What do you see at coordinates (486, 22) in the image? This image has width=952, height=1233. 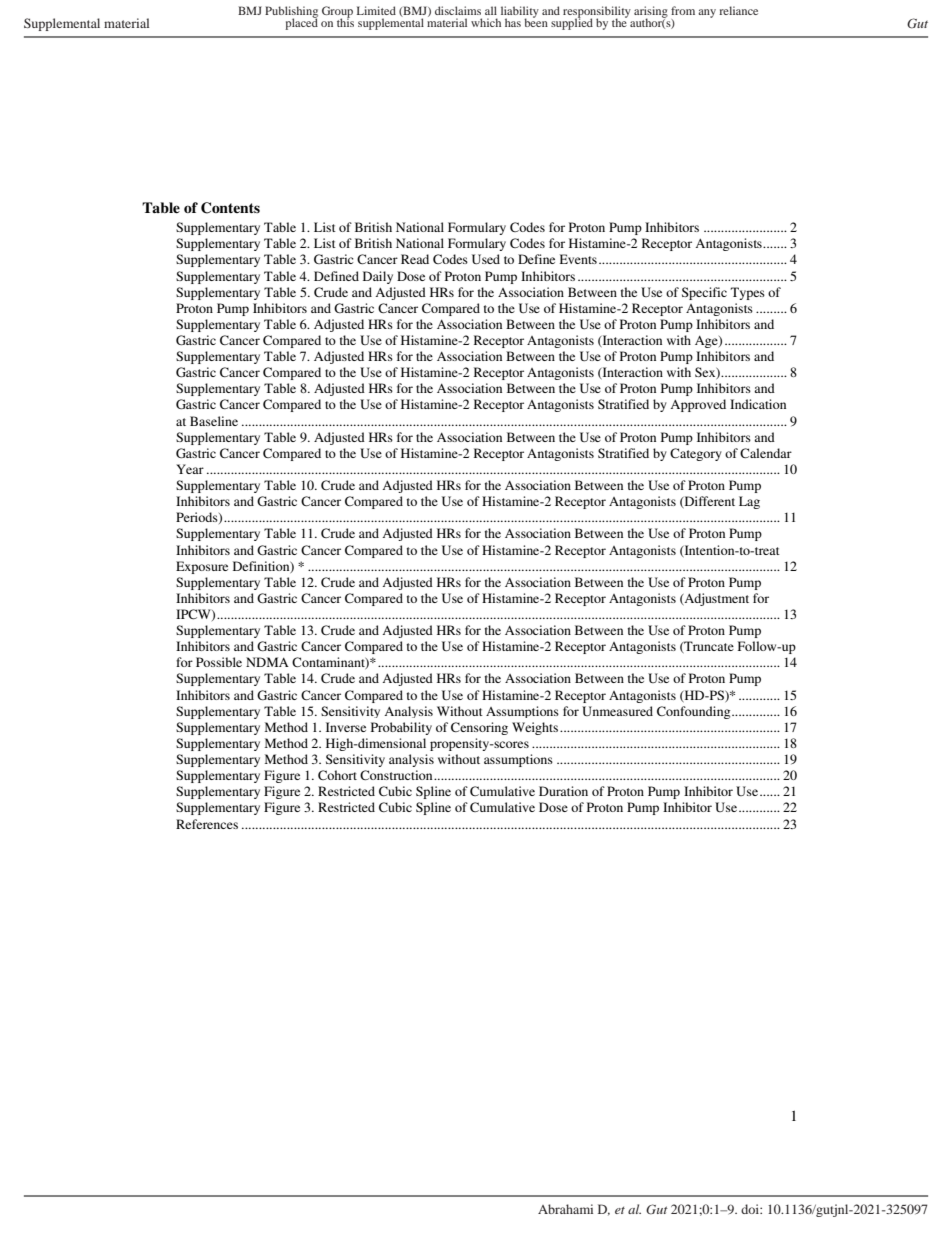 I see `which` at bounding box center [486, 22].
